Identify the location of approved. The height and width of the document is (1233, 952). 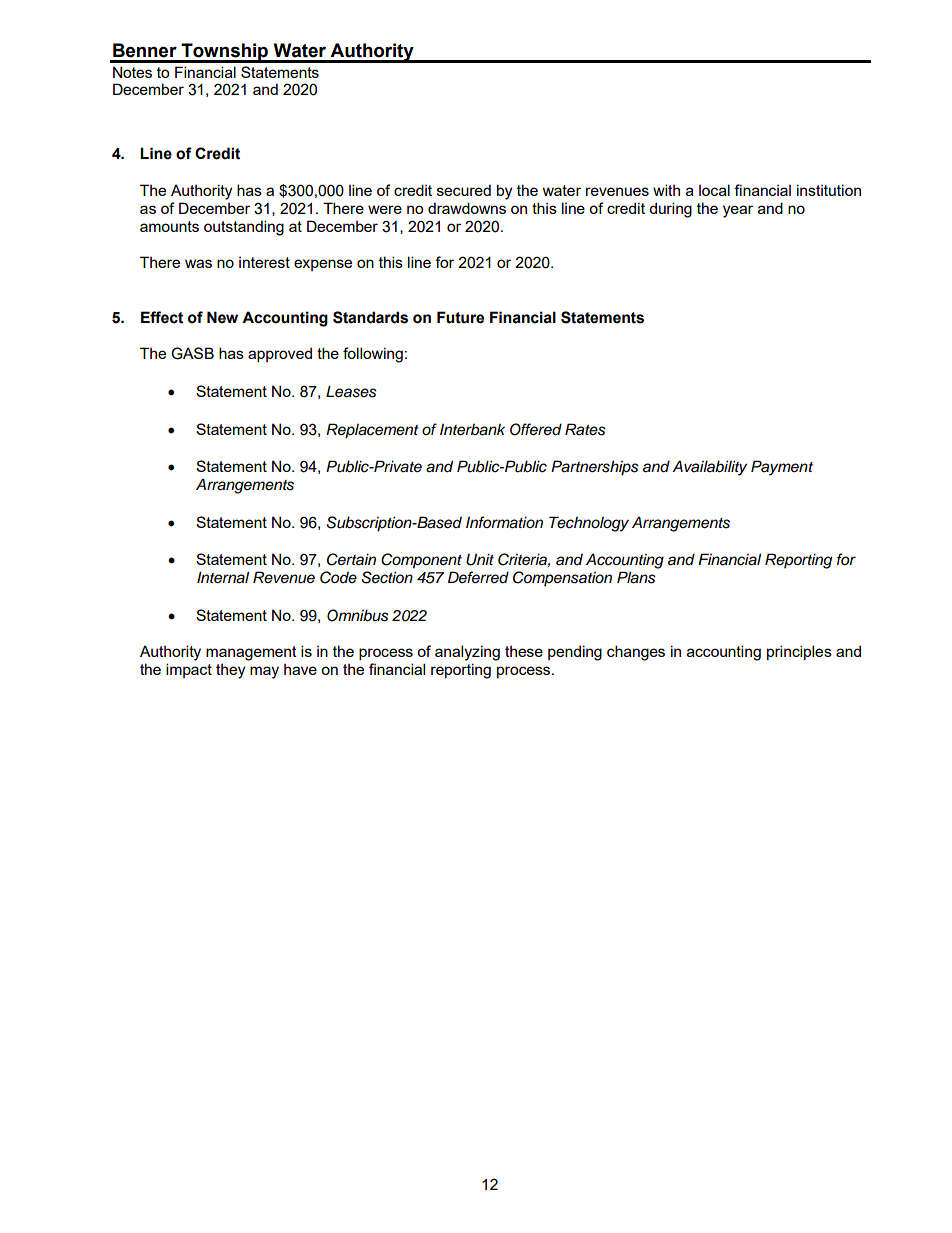
(280, 354).
